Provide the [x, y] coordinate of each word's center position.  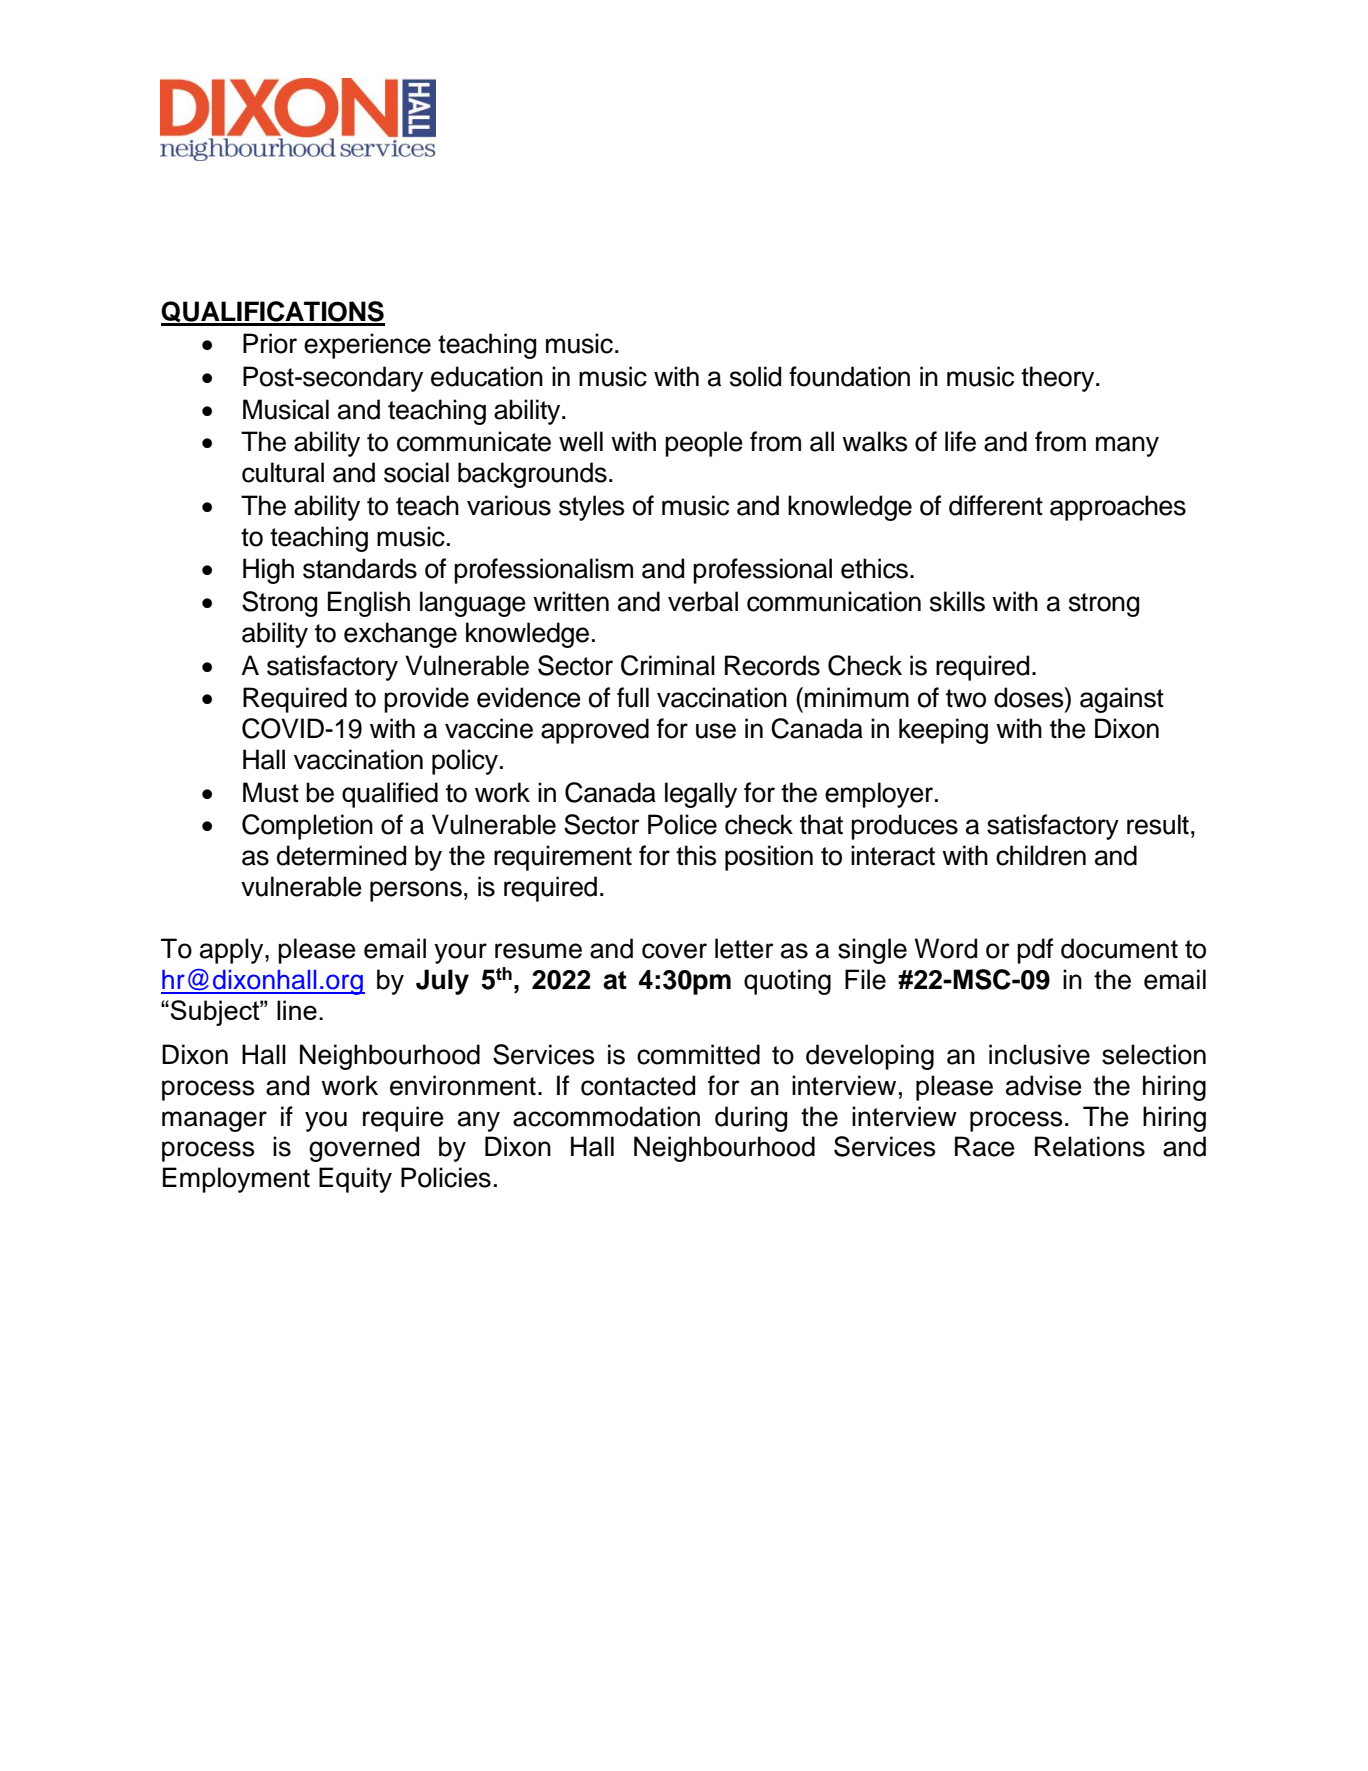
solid [755, 376]
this [696, 855]
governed [364, 1149]
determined [341, 855]
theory [1059, 379]
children [1041, 855]
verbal [703, 601]
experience [367, 346]
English [369, 604]
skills [957, 601]
